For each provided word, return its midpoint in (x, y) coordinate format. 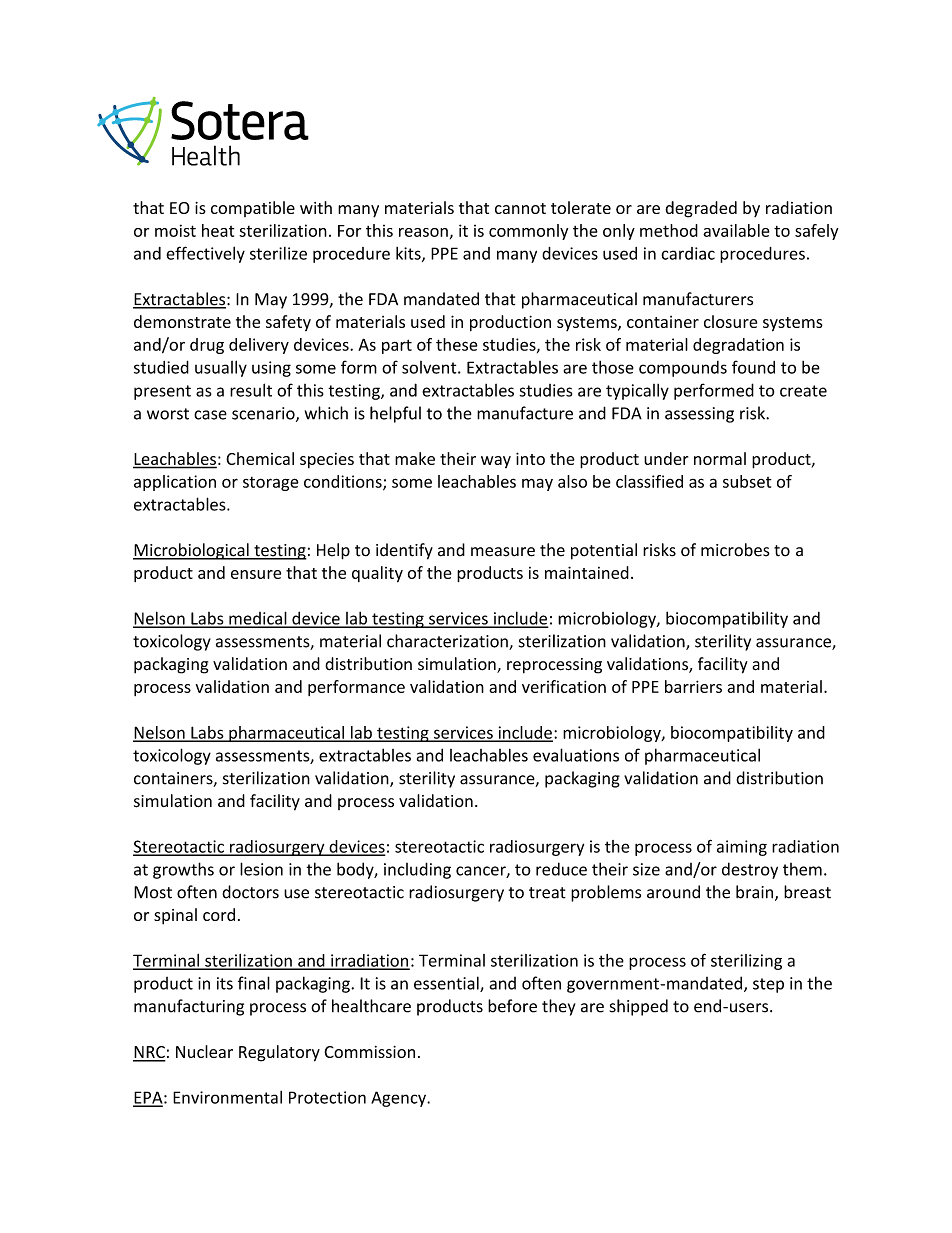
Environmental (227, 1097)
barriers (693, 686)
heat (218, 230)
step (768, 985)
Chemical (260, 458)
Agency (399, 1099)
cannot (520, 208)
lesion (261, 869)
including (417, 870)
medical (258, 619)
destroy (750, 870)
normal (720, 458)
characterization (448, 642)
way (496, 462)
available (736, 230)
